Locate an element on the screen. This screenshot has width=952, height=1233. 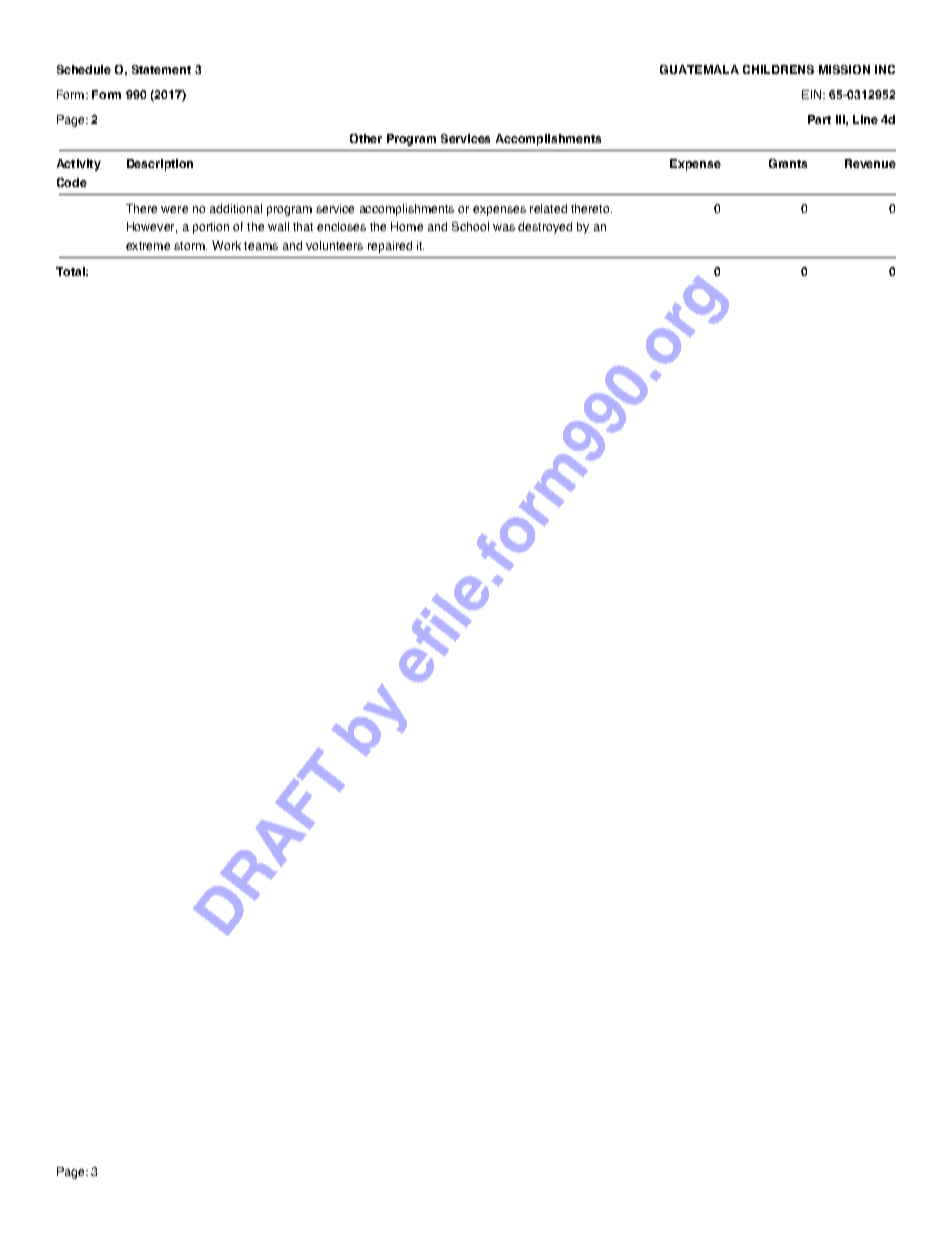
repaired is located at coordinates (390, 247).
